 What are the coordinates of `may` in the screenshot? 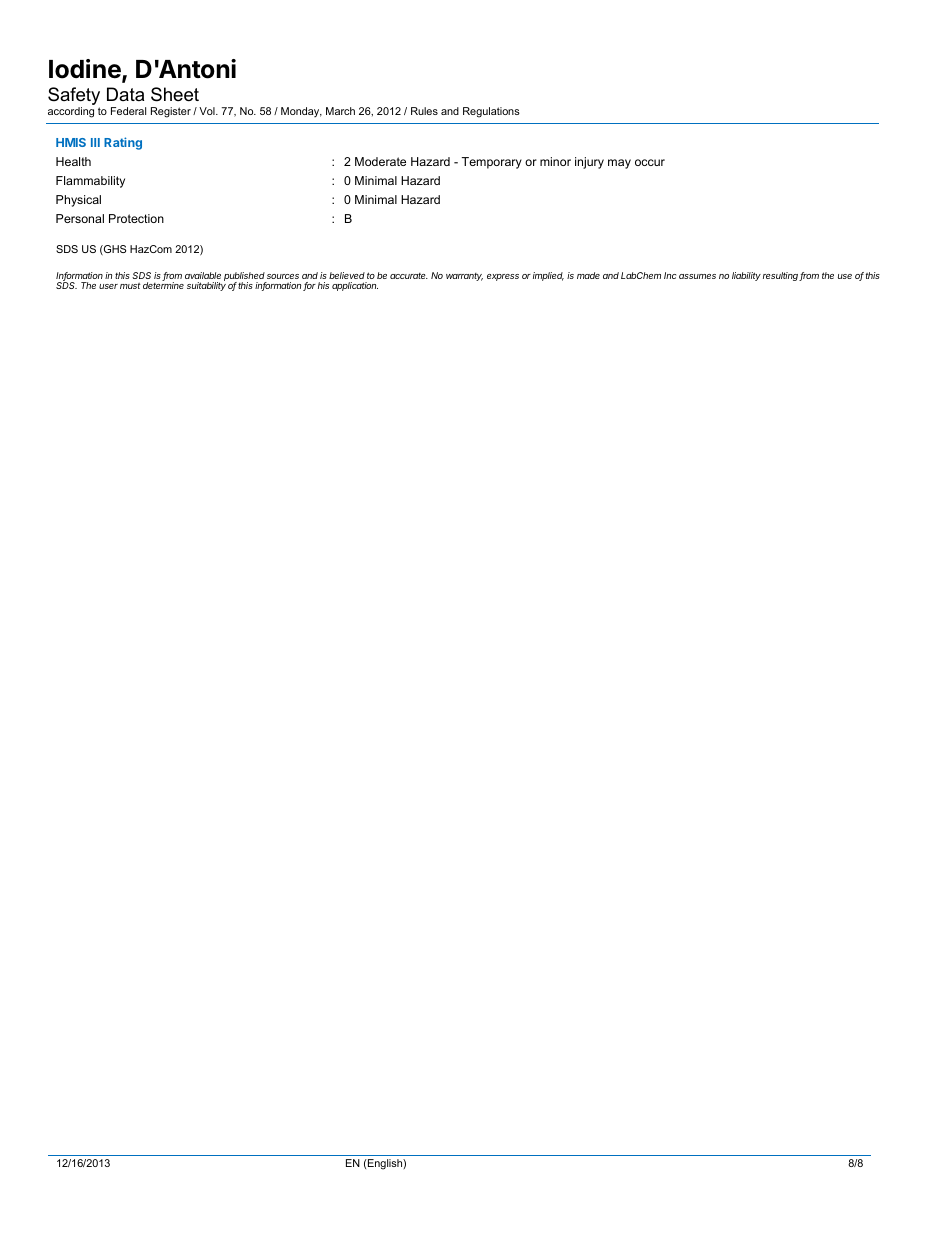 It's located at (619, 164).
